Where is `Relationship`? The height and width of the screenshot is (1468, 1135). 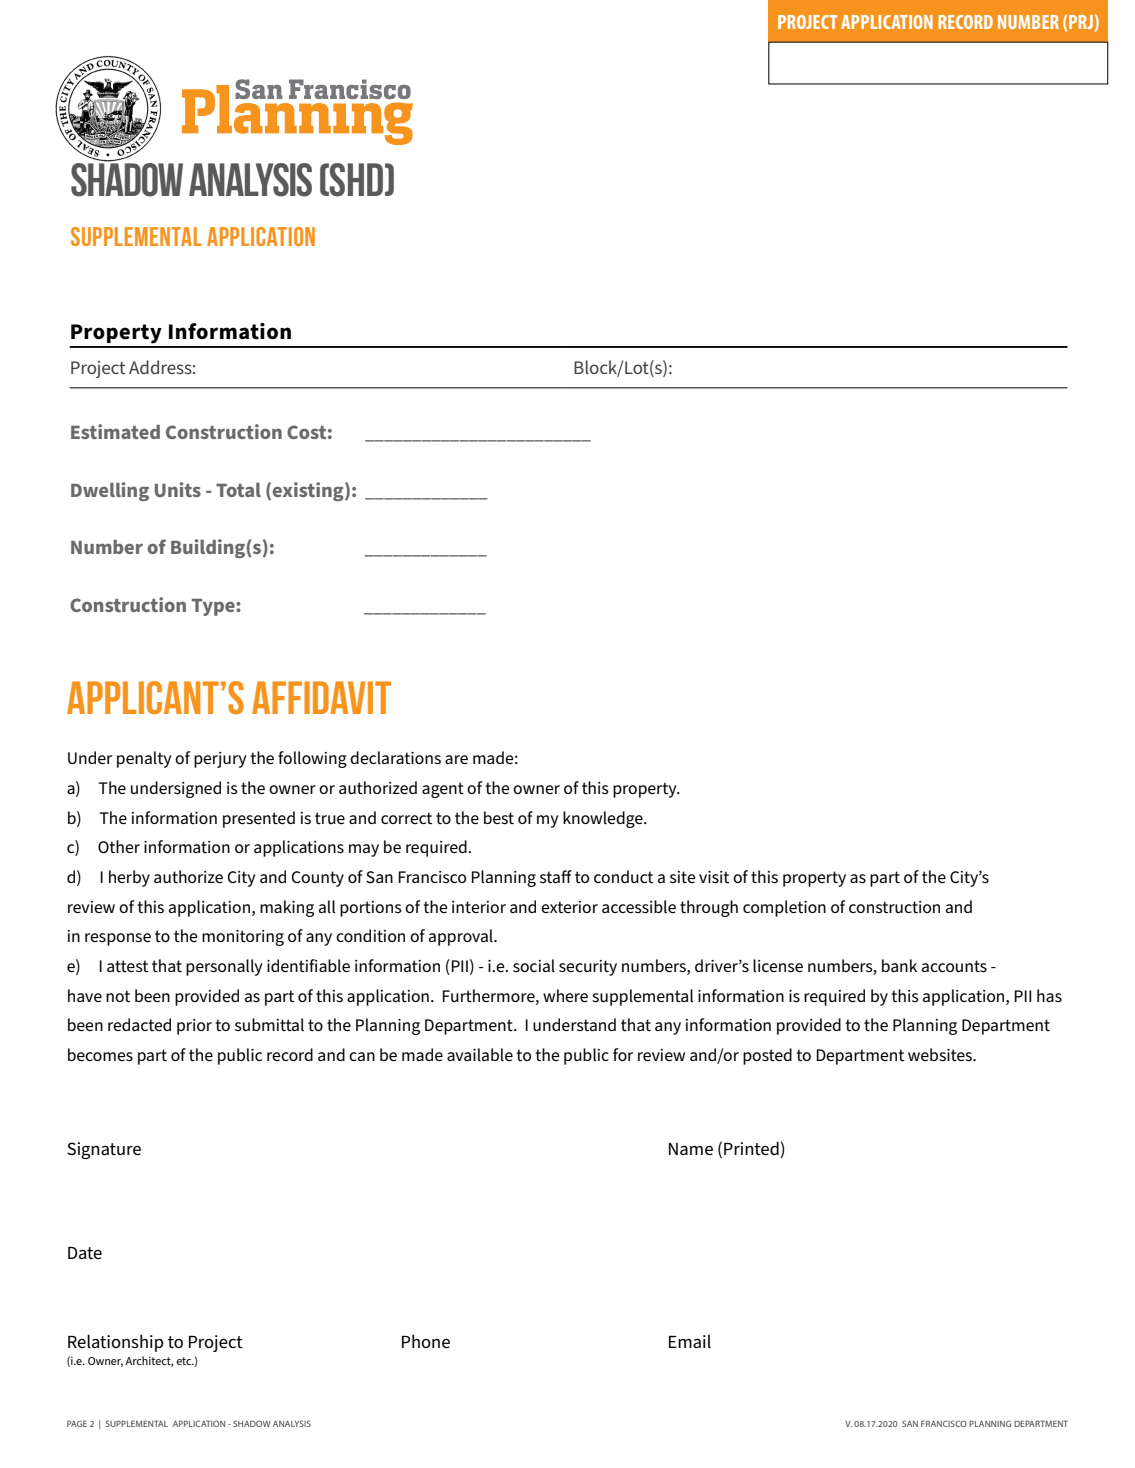 Relationship is located at coordinates (116, 1343).
